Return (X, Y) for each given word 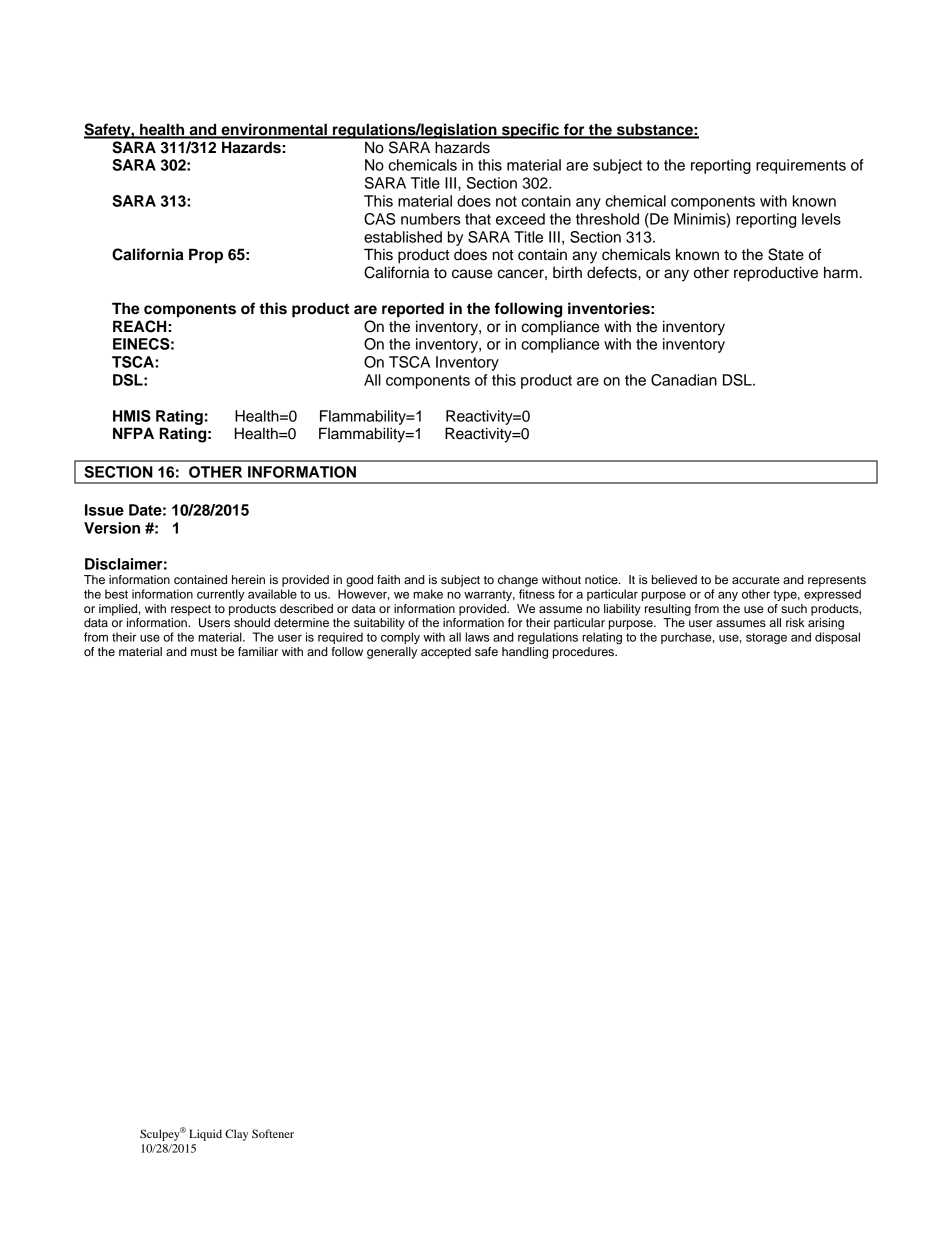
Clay (236, 1135)
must (204, 652)
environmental (274, 130)
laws (477, 637)
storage (766, 639)
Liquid (205, 1135)
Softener (273, 1133)
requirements (801, 166)
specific (531, 131)
